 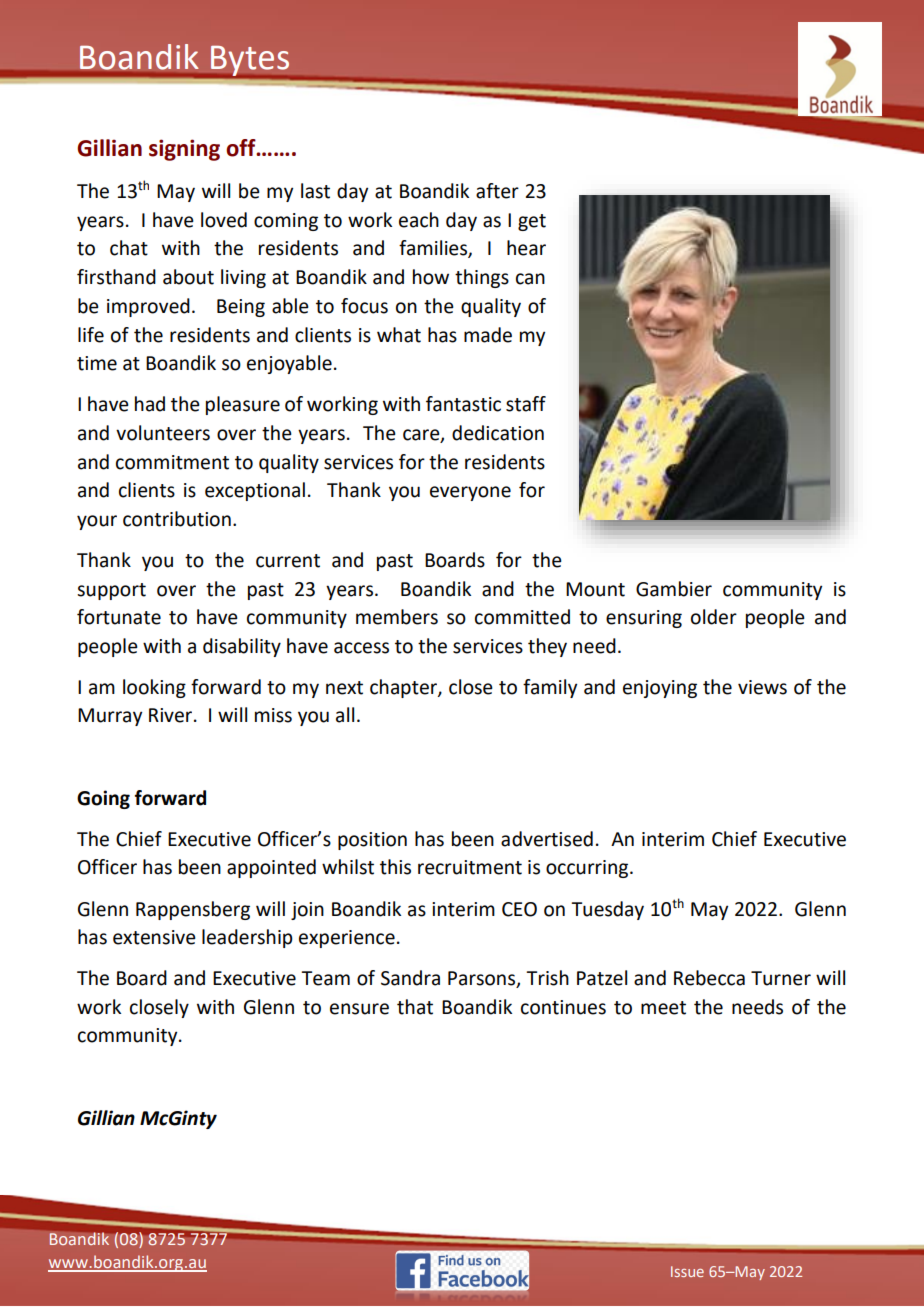 I want to click on get, so click(x=532, y=222).
